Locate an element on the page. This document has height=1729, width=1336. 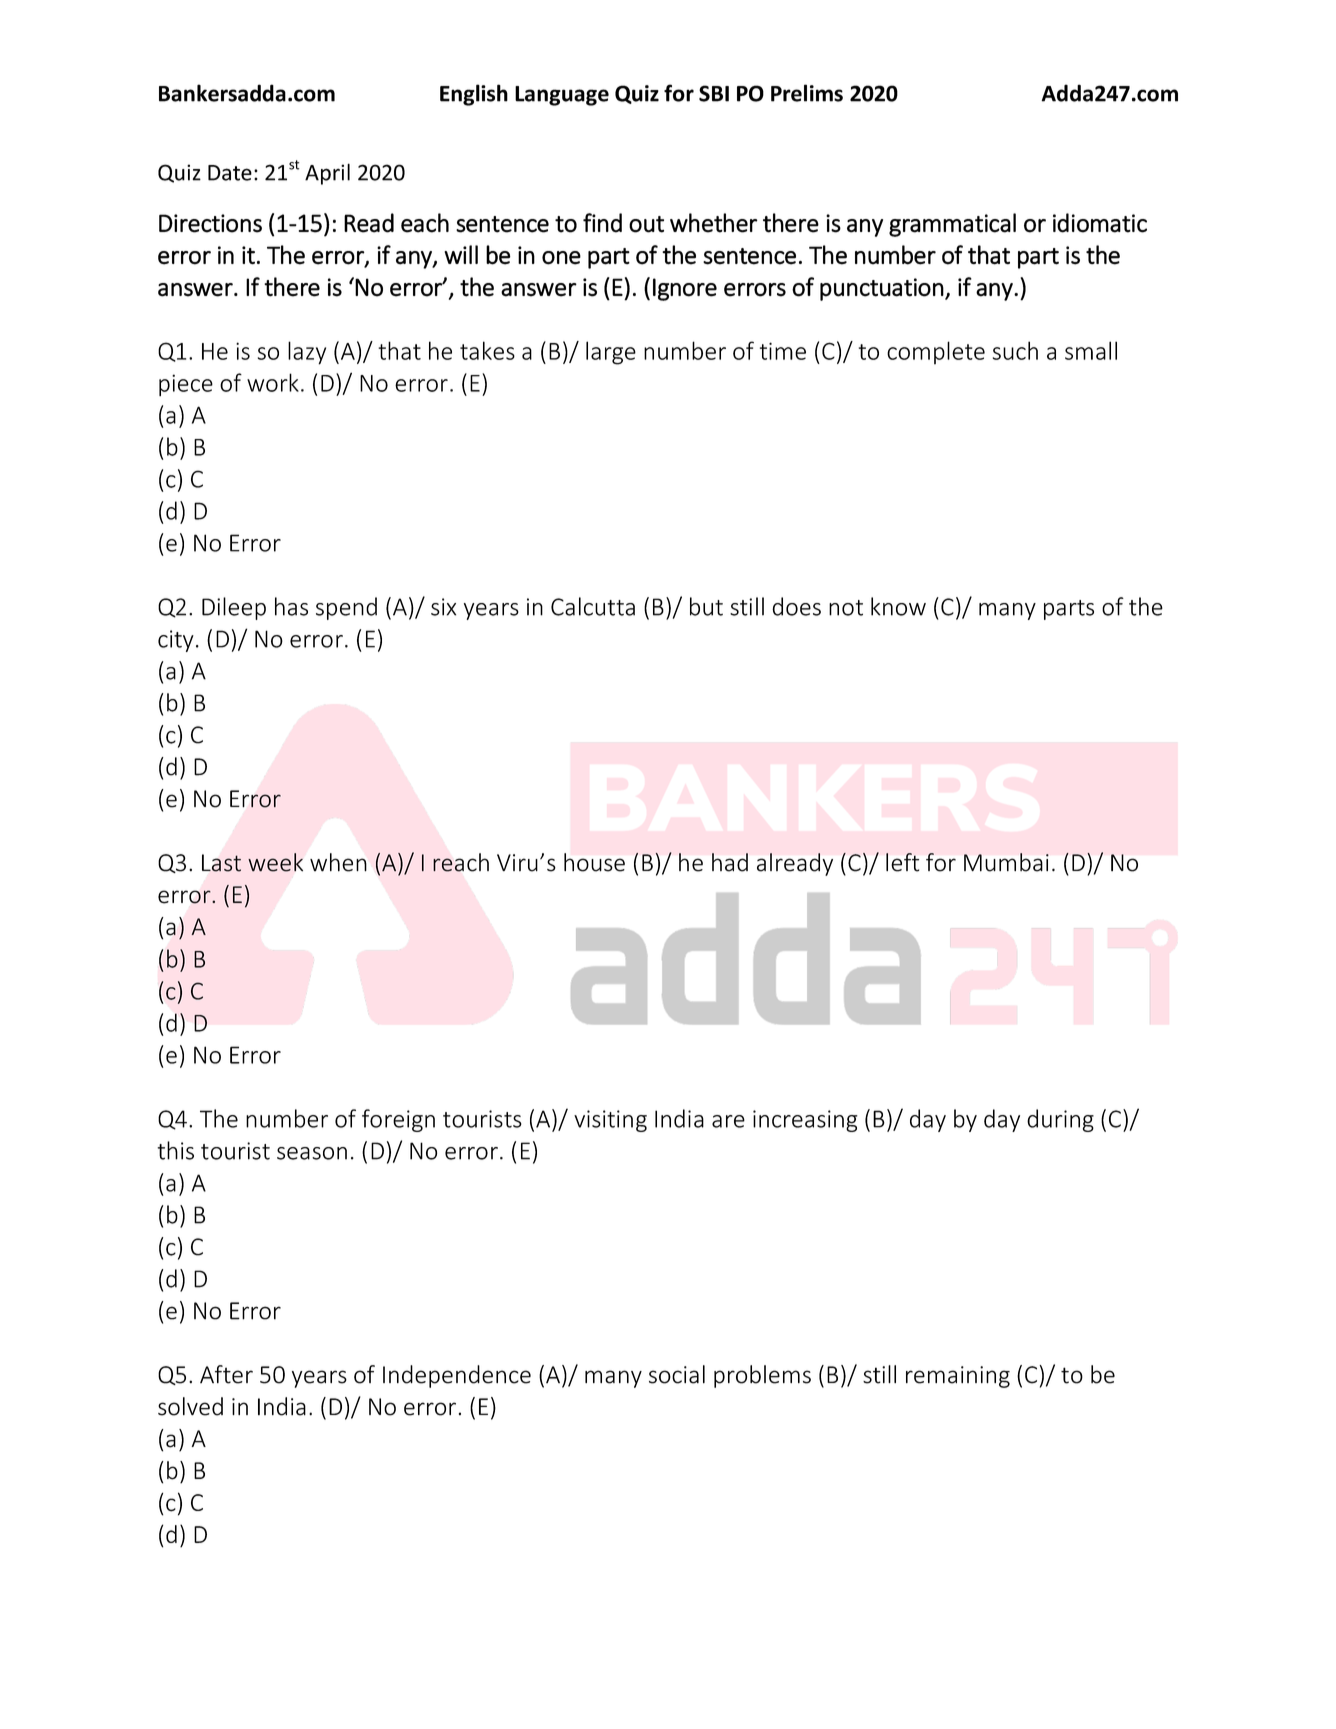
social is located at coordinates (677, 1374).
